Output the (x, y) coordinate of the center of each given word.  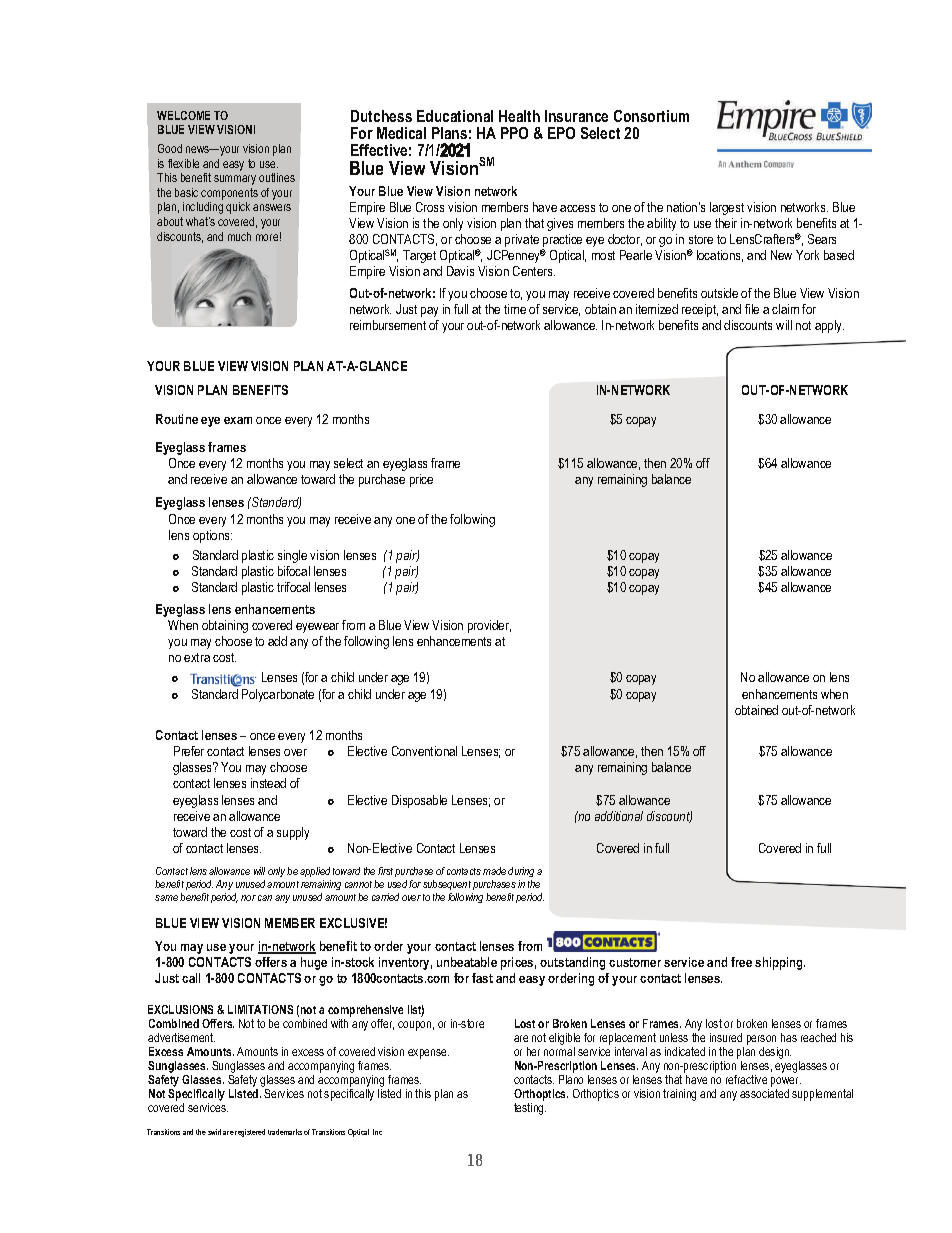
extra (197, 657)
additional (619, 816)
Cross (430, 207)
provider (489, 626)
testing (530, 1109)
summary (235, 180)
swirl (214, 1132)
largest (727, 208)
